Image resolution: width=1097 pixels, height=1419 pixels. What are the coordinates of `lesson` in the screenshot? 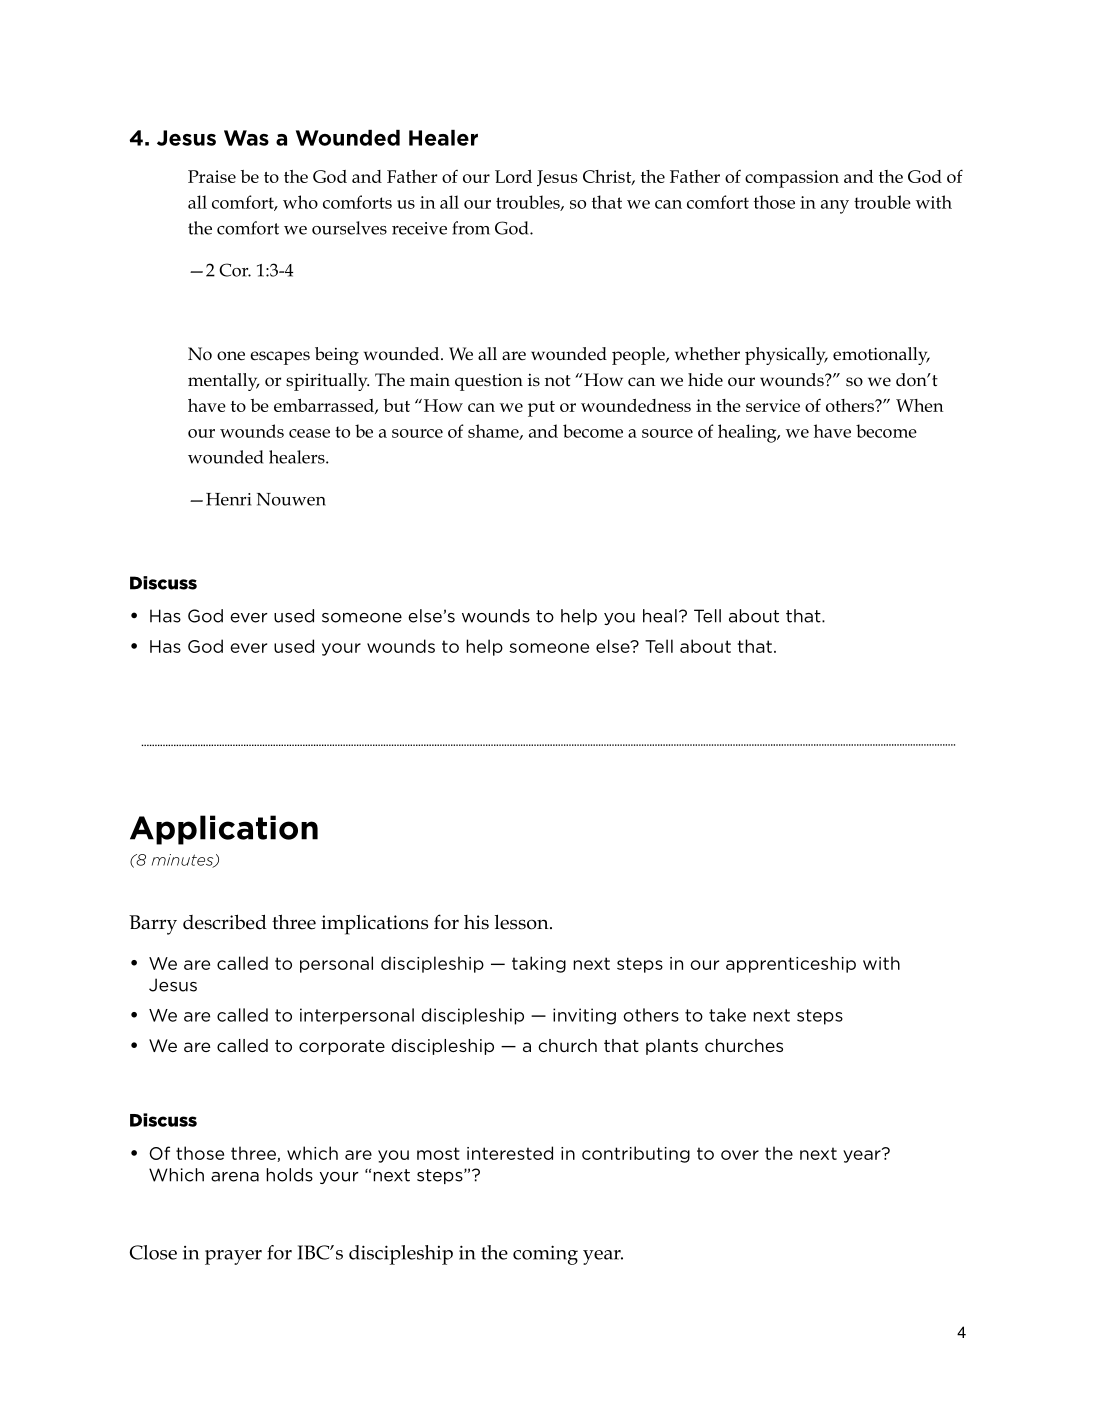 It's located at (523, 922).
